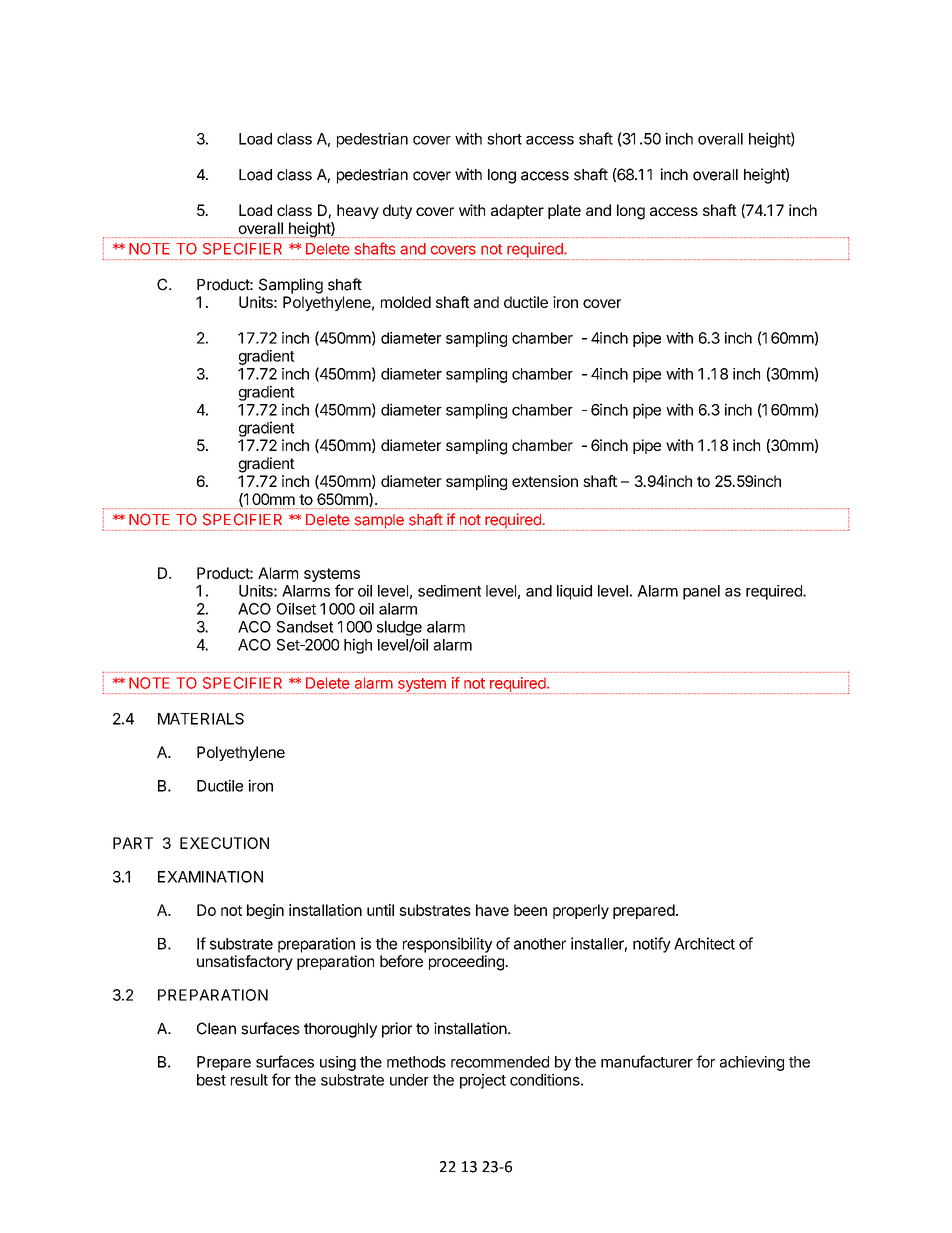 The image size is (952, 1233). What do you see at coordinates (581, 911) in the screenshot?
I see `properly` at bounding box center [581, 911].
